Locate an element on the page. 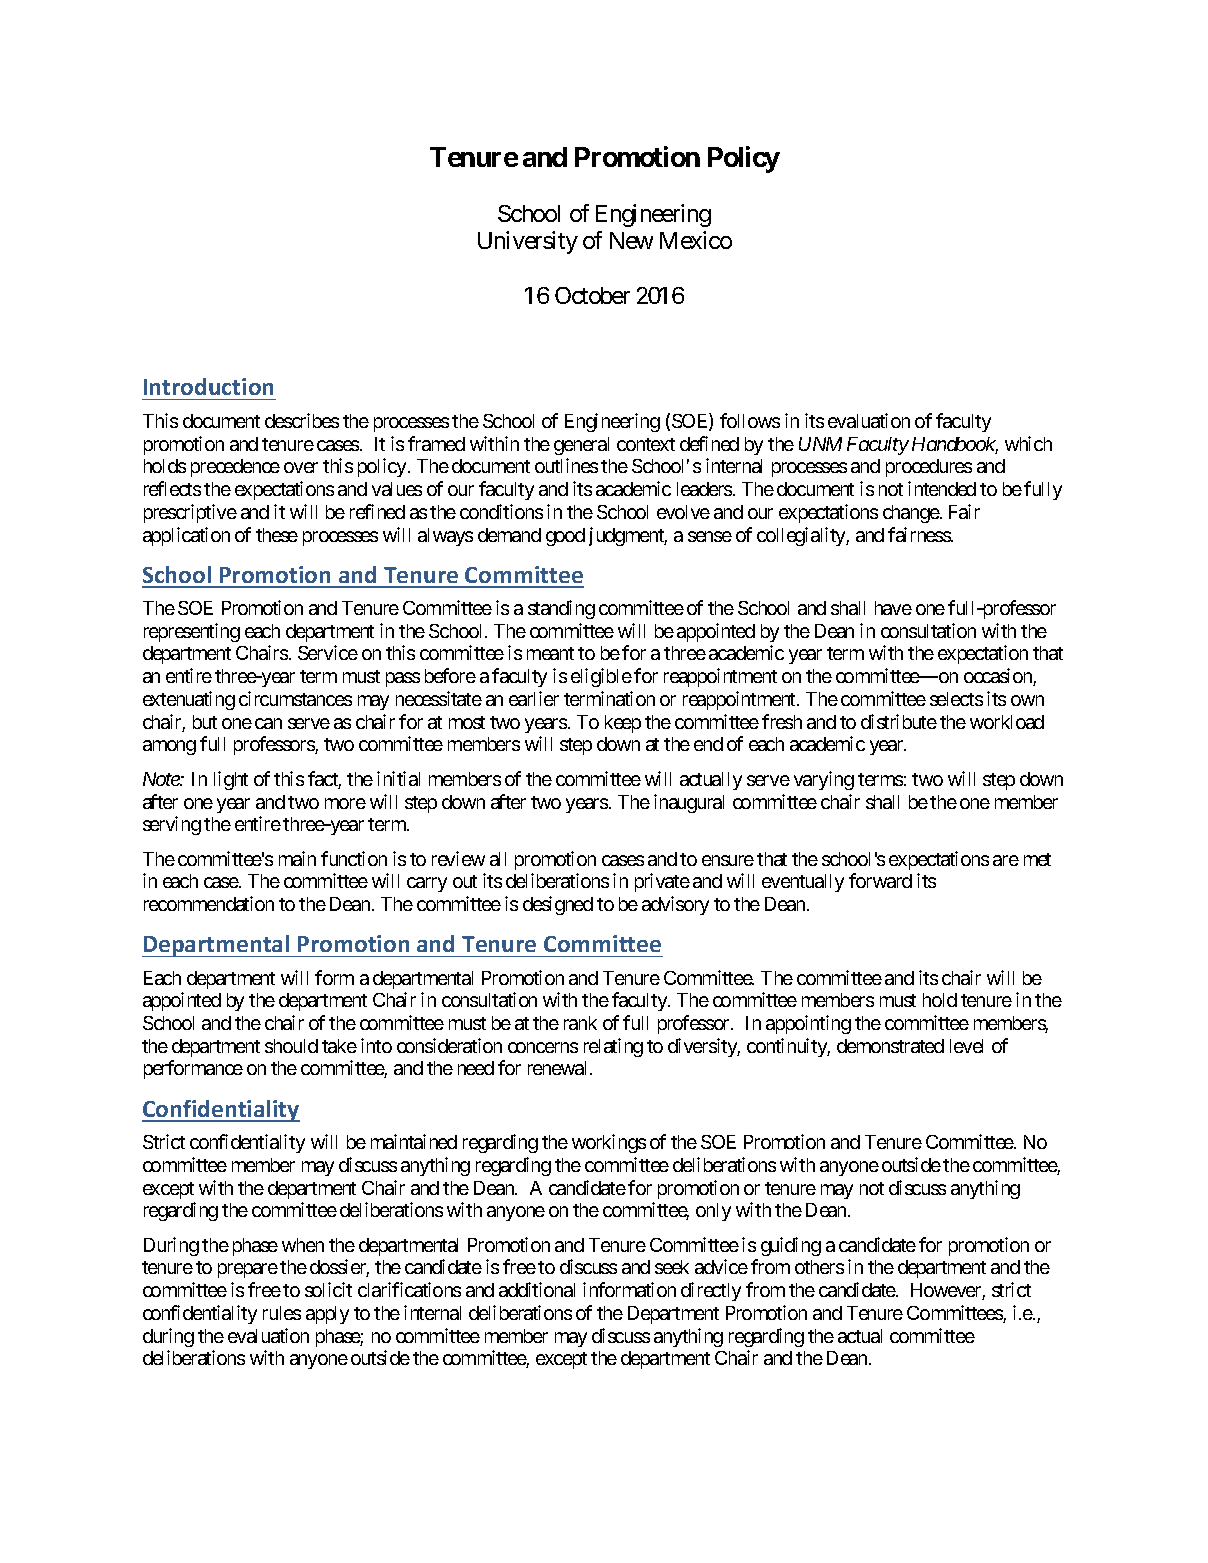  guiding is located at coordinates (791, 1246).
